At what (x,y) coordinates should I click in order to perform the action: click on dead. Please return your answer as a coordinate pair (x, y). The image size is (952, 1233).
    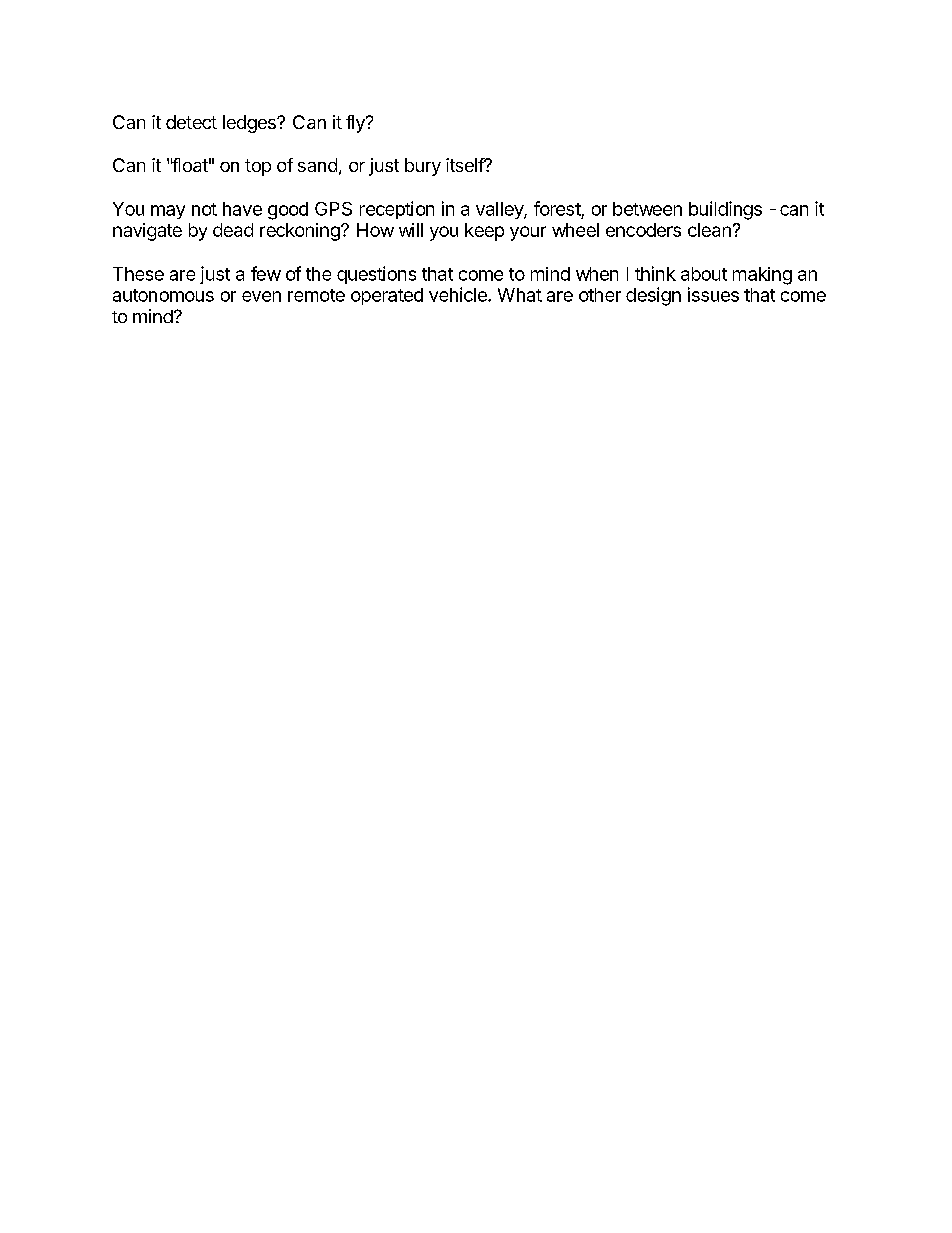
    Looking at the image, I should click on (233, 230).
